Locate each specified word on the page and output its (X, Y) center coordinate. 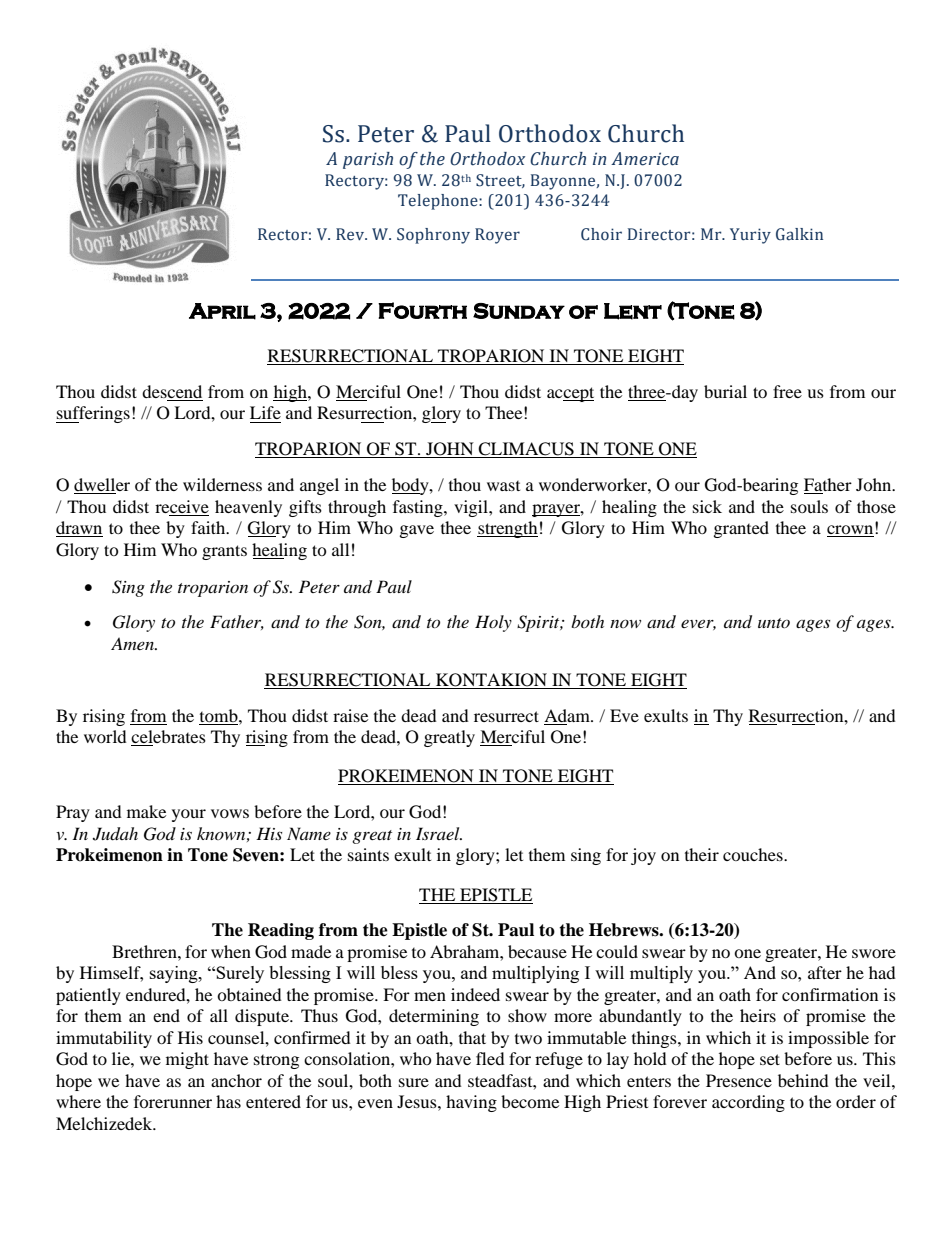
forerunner (173, 1101)
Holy (493, 623)
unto (774, 623)
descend (172, 393)
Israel (439, 833)
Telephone (439, 202)
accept (570, 394)
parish (368, 160)
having (471, 1103)
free (787, 391)
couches (754, 854)
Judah (115, 834)
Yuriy (750, 236)
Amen (133, 643)
